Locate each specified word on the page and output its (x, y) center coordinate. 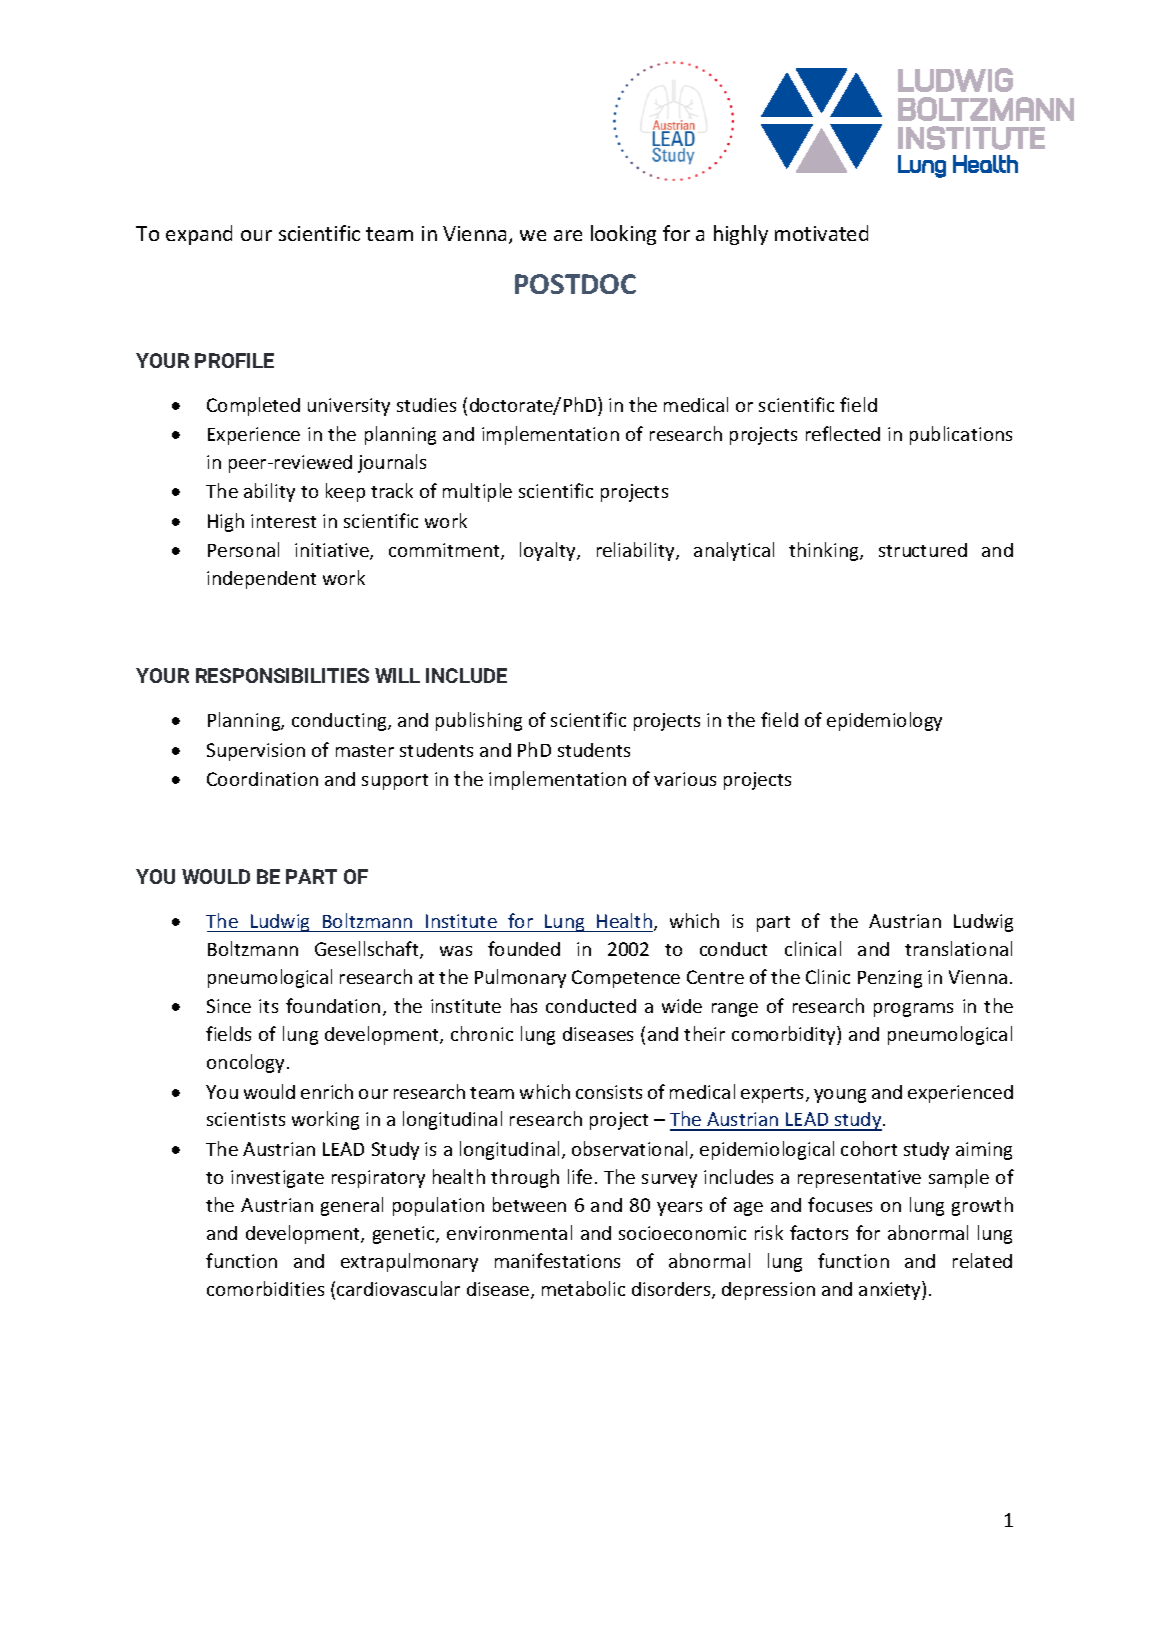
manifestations (557, 1260)
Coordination (262, 779)
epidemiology (884, 721)
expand (199, 235)
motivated (821, 233)
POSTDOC (575, 284)
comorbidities (265, 1288)
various (685, 779)
